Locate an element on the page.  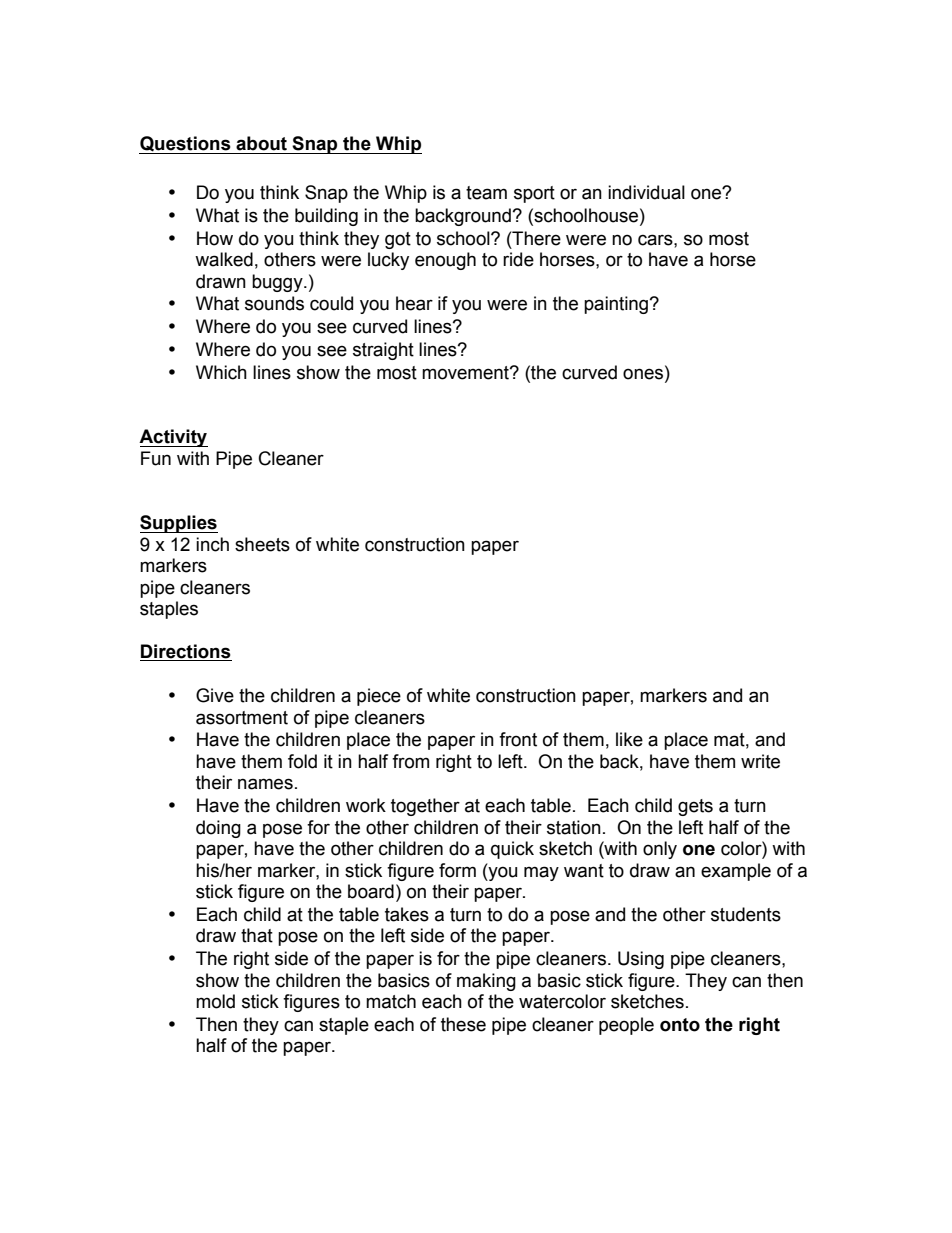
piece is located at coordinates (379, 697).
